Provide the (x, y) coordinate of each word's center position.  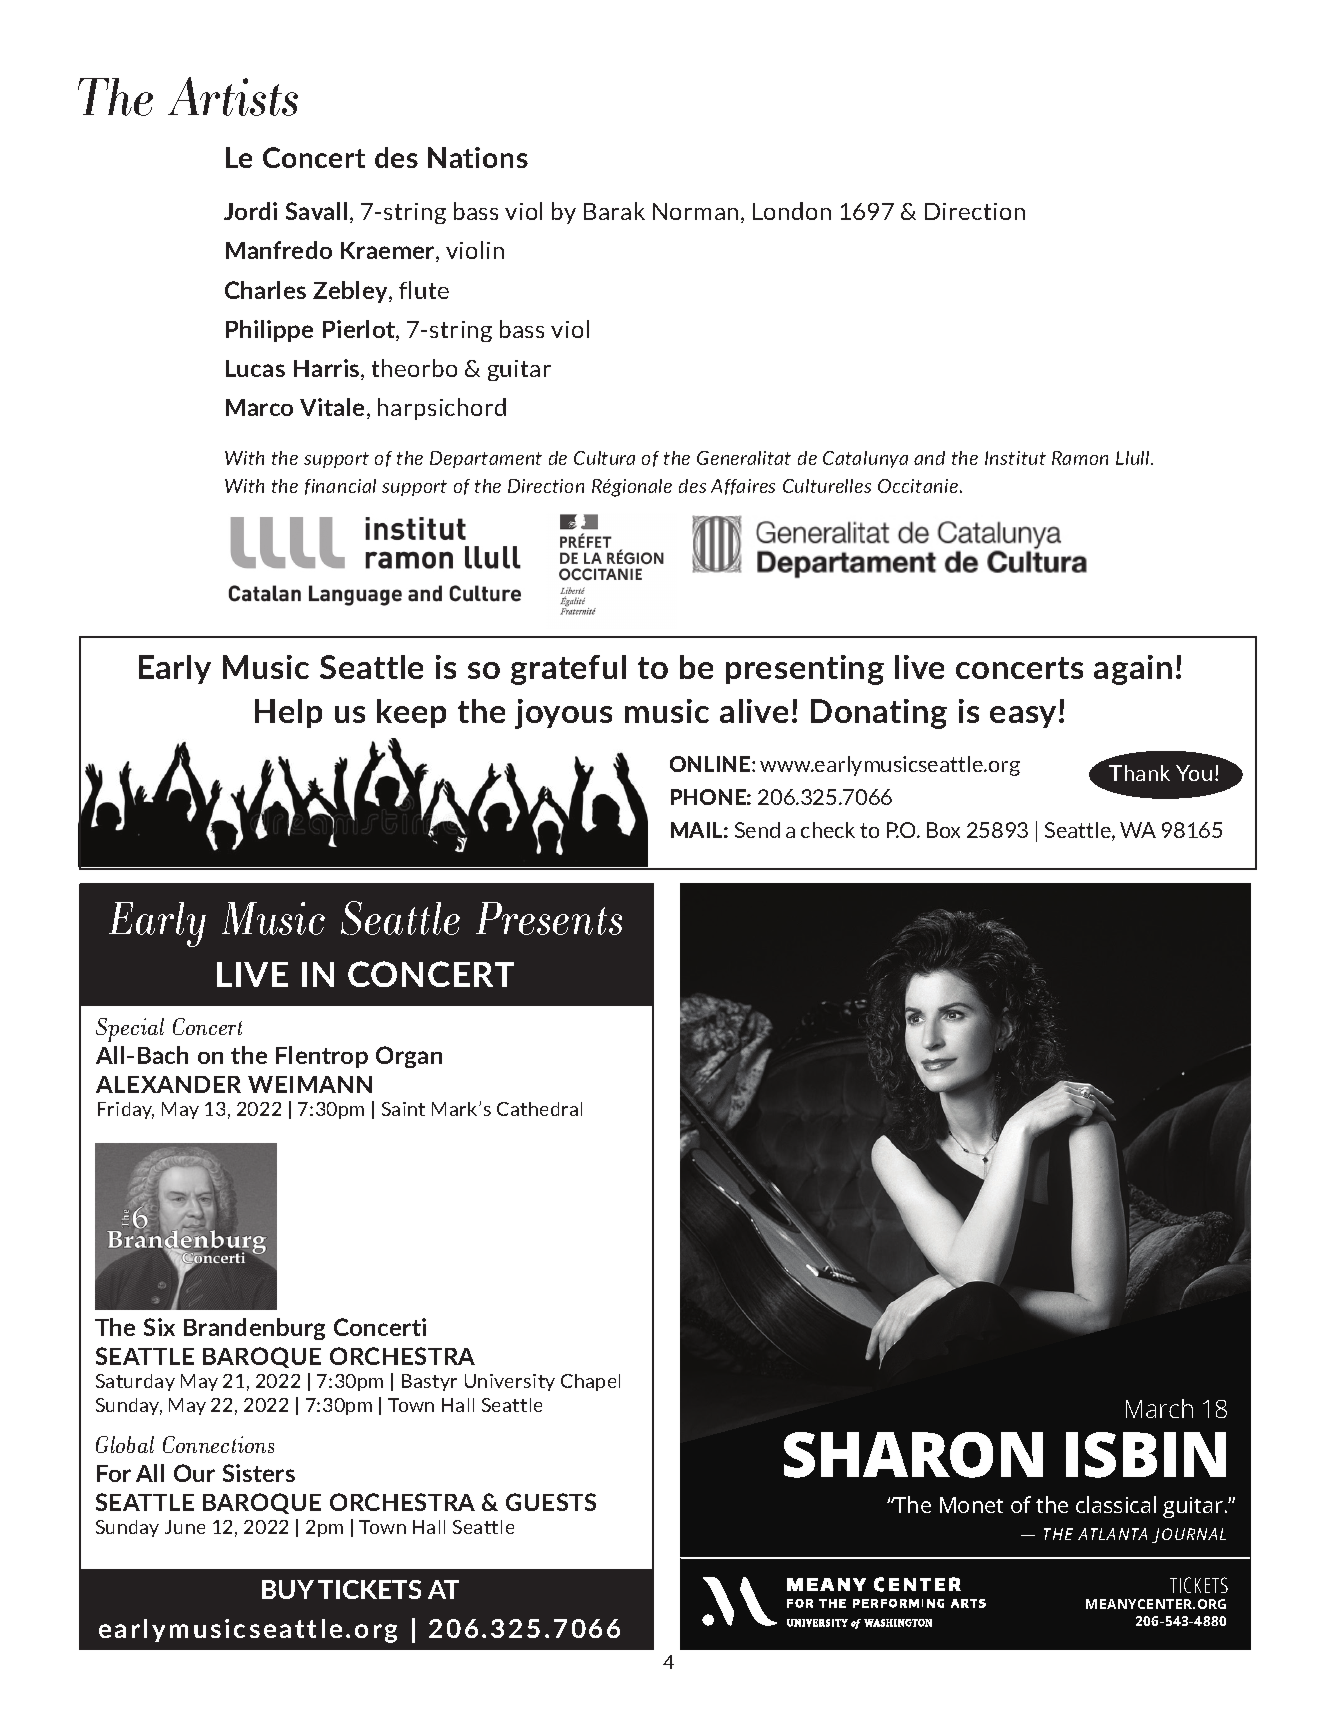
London (792, 211)
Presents (549, 918)
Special (130, 1030)
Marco (259, 407)
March (1159, 1408)
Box (943, 830)
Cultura (604, 458)
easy (1025, 717)
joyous (563, 714)
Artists (233, 96)
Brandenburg (254, 1329)
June (185, 1527)
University (510, 1382)
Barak (614, 211)
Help (288, 713)
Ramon (1080, 458)
